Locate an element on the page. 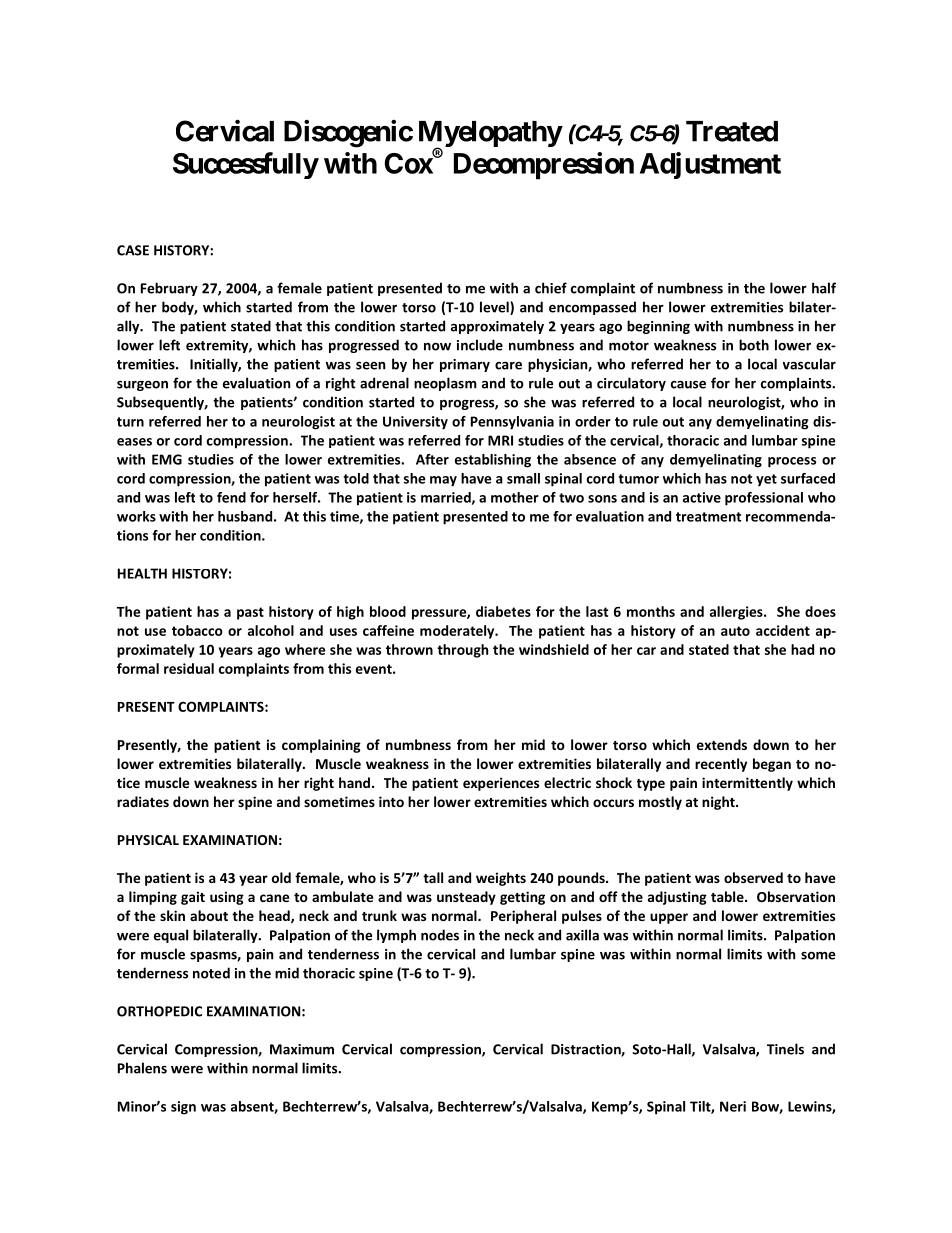  Adjustment is located at coordinates (710, 165).
